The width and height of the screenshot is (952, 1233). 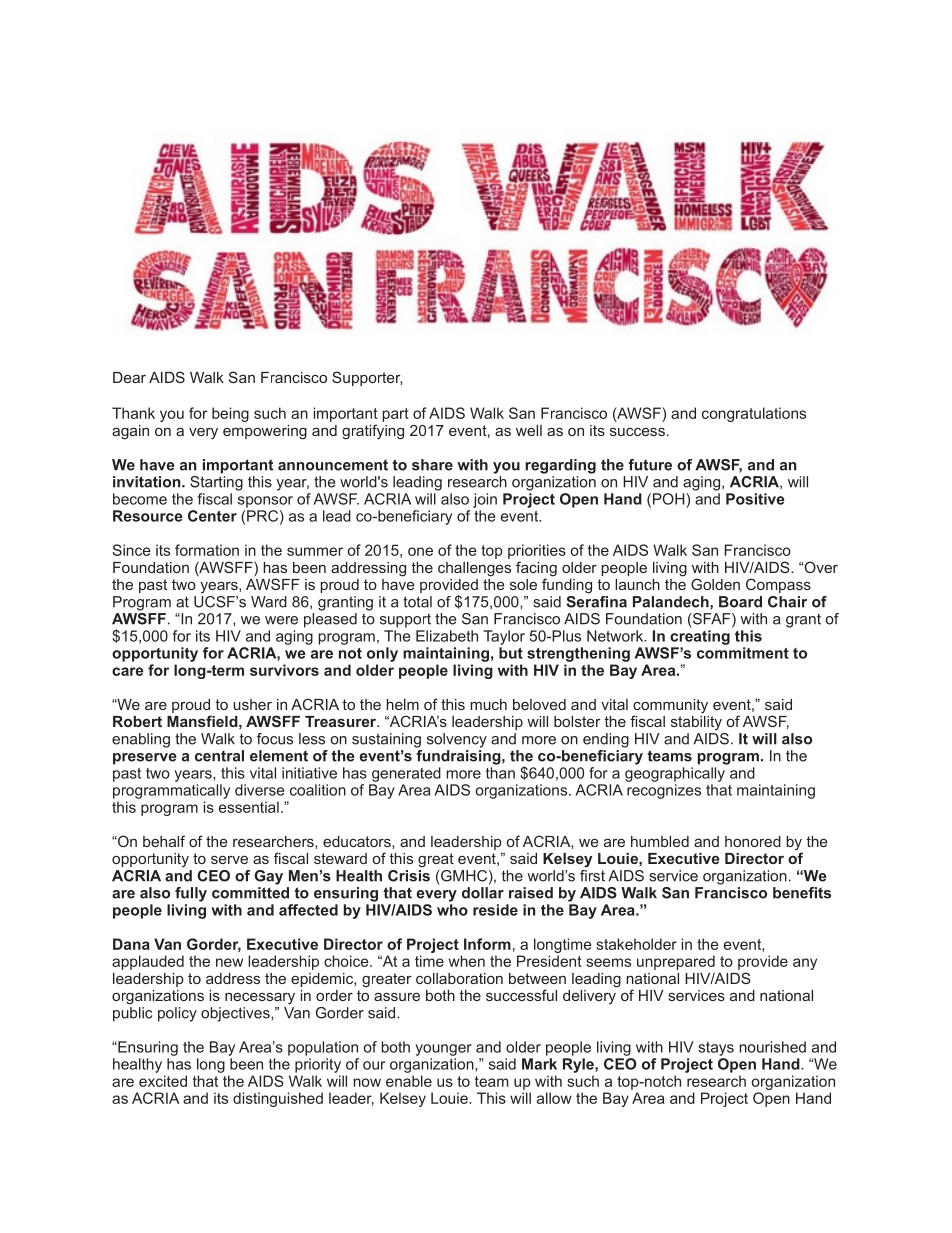 What do you see at coordinates (163, 1081) in the screenshot?
I see `excited` at bounding box center [163, 1081].
